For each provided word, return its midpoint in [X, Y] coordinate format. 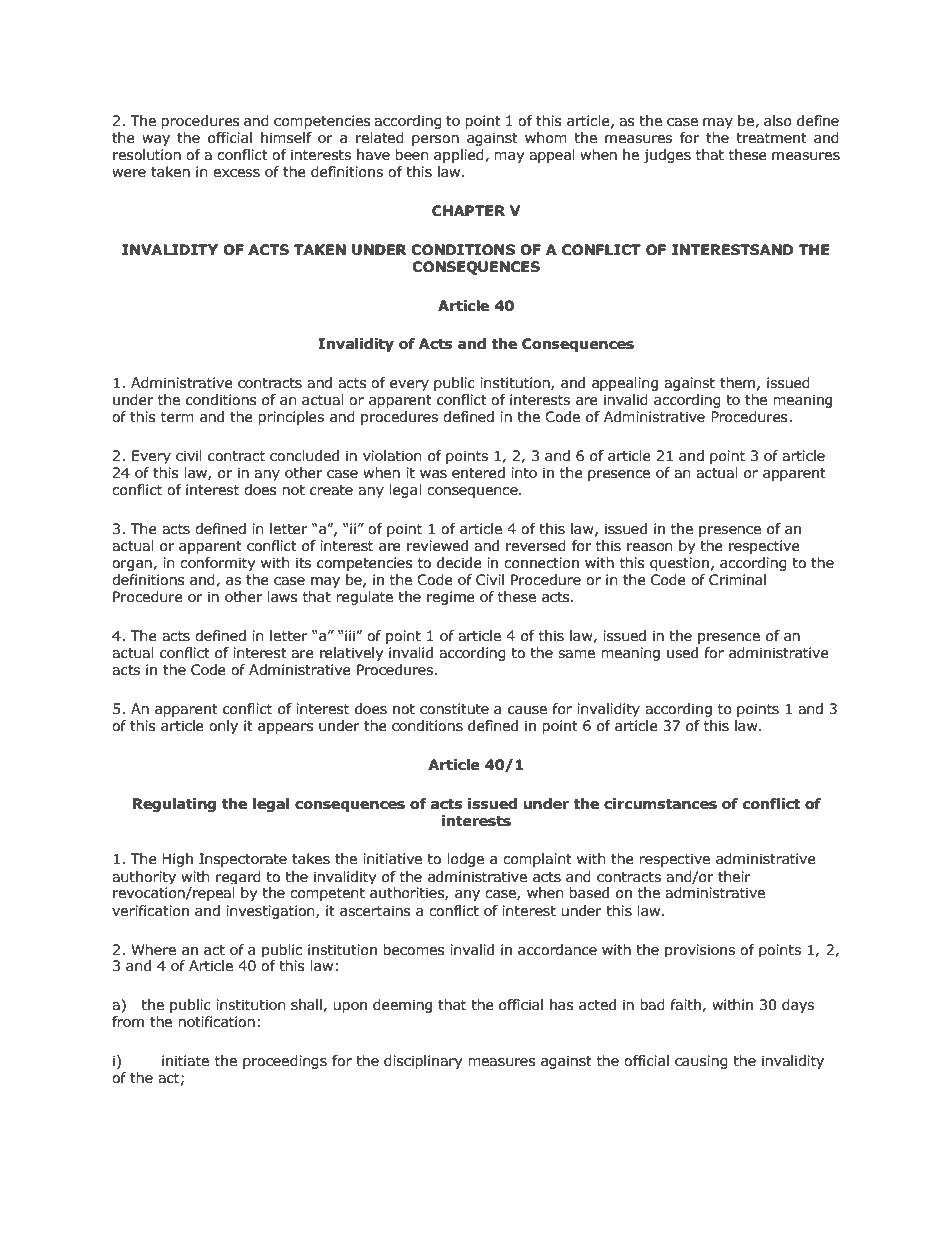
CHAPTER [468, 211]
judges [667, 156]
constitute [454, 709]
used [682, 653]
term [177, 417]
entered [478, 473]
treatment [771, 138]
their [734, 877]
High [177, 860]
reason [650, 547]
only [223, 727]
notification [217, 1022]
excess [236, 173]
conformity [217, 564]
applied [460, 156]
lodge [466, 860]
